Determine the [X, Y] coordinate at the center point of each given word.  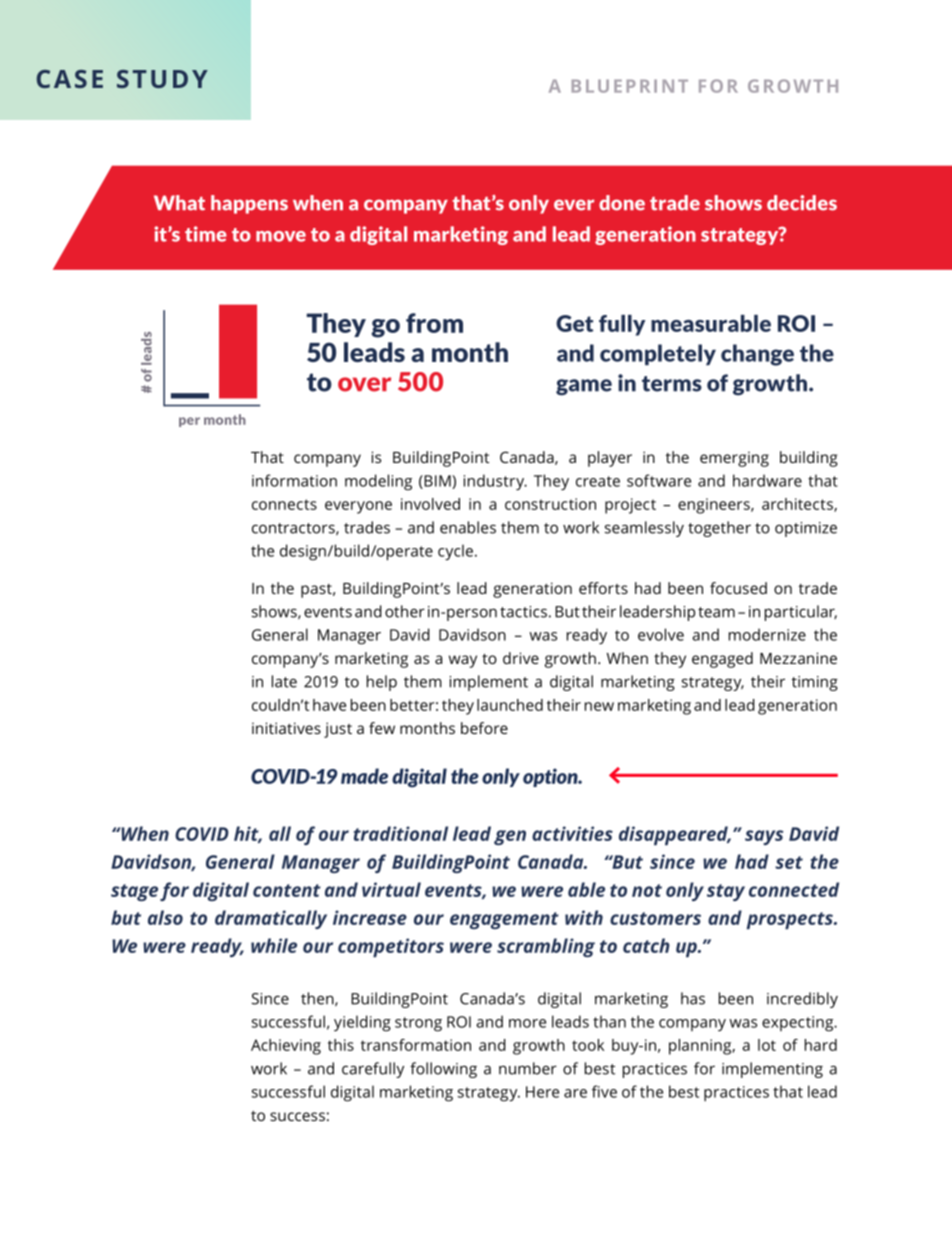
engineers [715, 506]
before [484, 728]
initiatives [286, 728]
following [443, 1070]
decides [802, 203]
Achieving [286, 1047]
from [434, 323]
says [764, 837]
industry [495, 482]
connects [284, 504]
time [206, 234]
